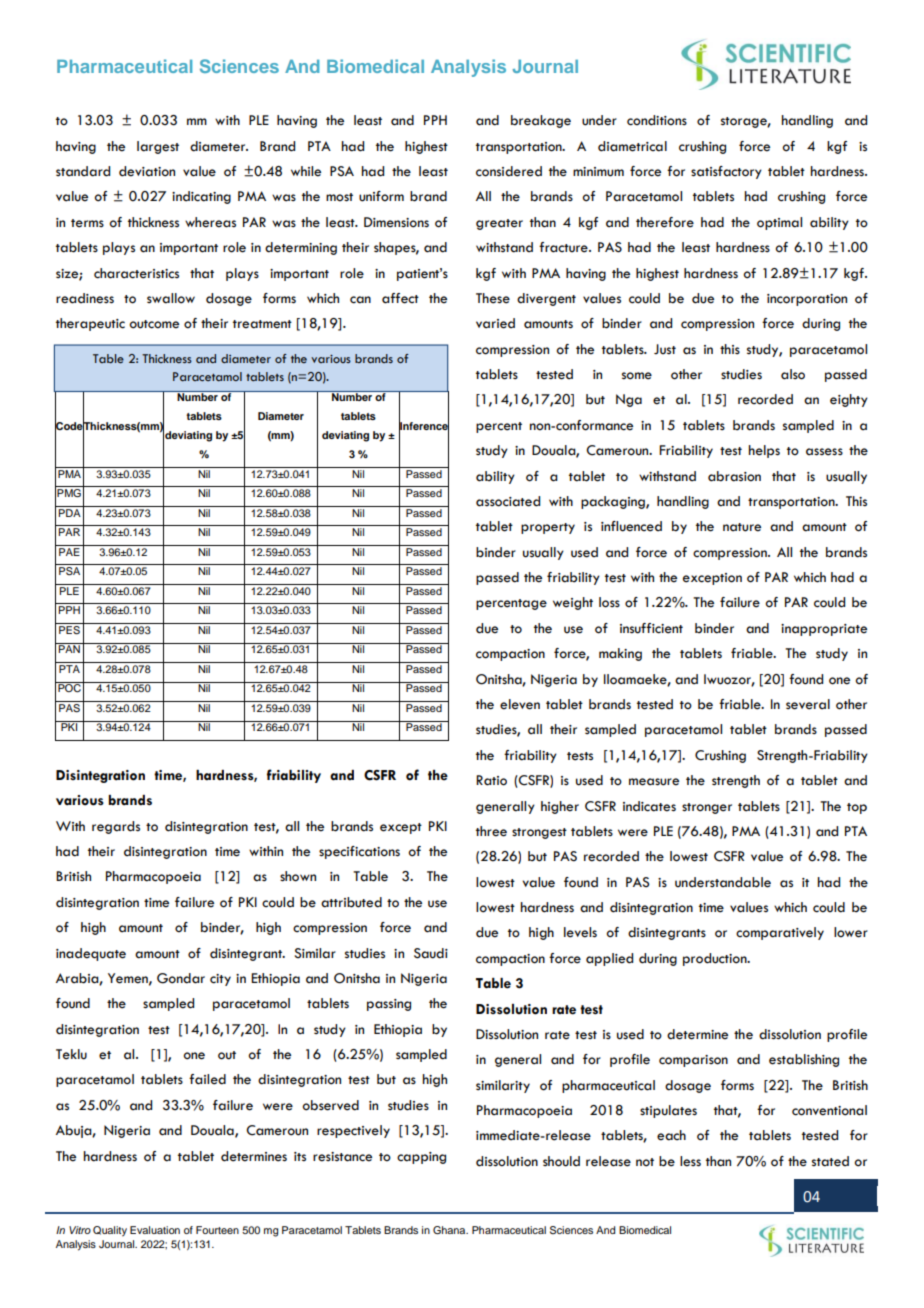 The width and height of the page is (924, 1308). Describe the element at coordinates (520, 704) in the page. I see `eleven` at that location.
